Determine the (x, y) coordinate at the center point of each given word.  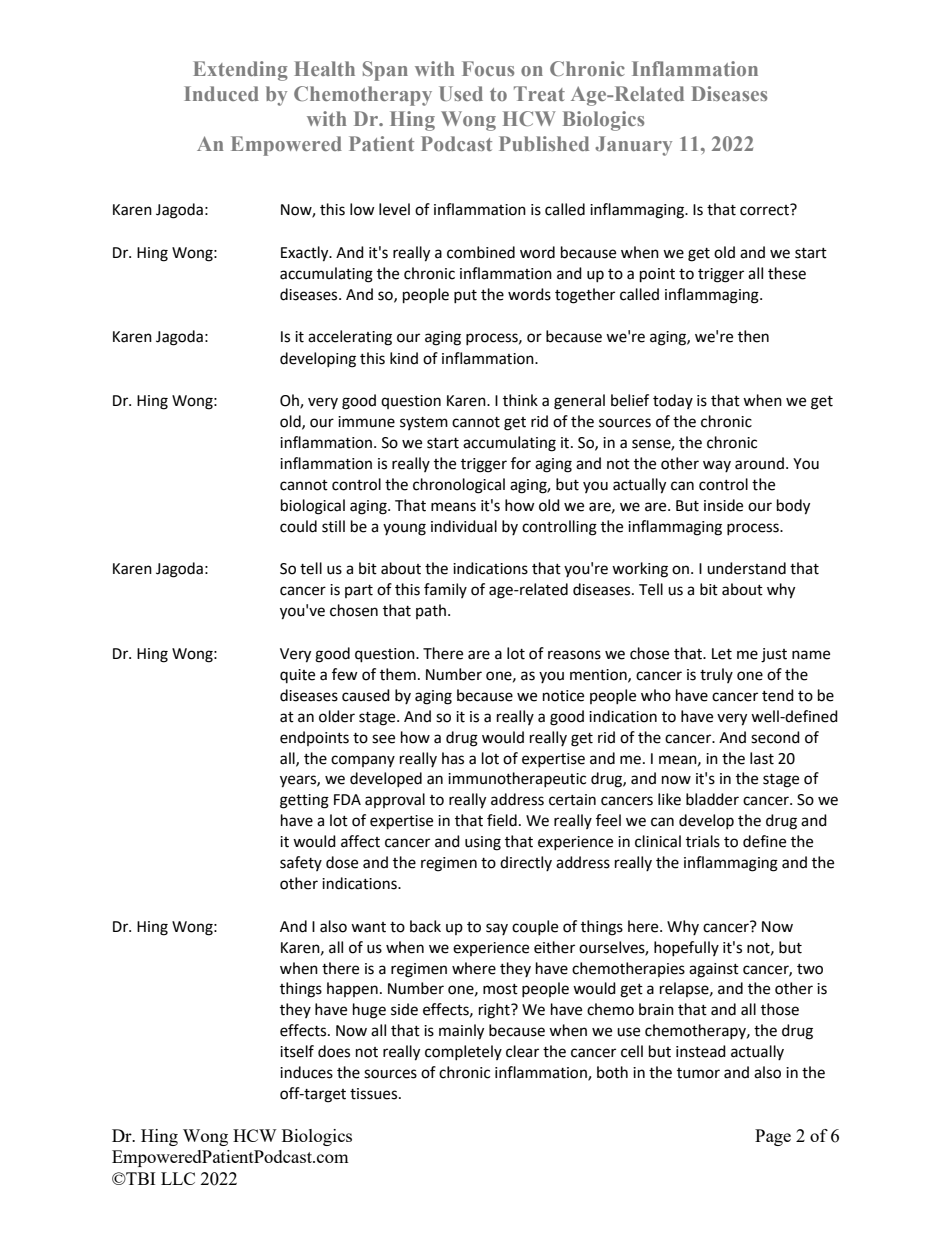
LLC (178, 1178)
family (445, 590)
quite (297, 676)
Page (773, 1137)
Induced (221, 93)
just (774, 655)
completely (463, 1052)
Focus (488, 68)
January (633, 146)
